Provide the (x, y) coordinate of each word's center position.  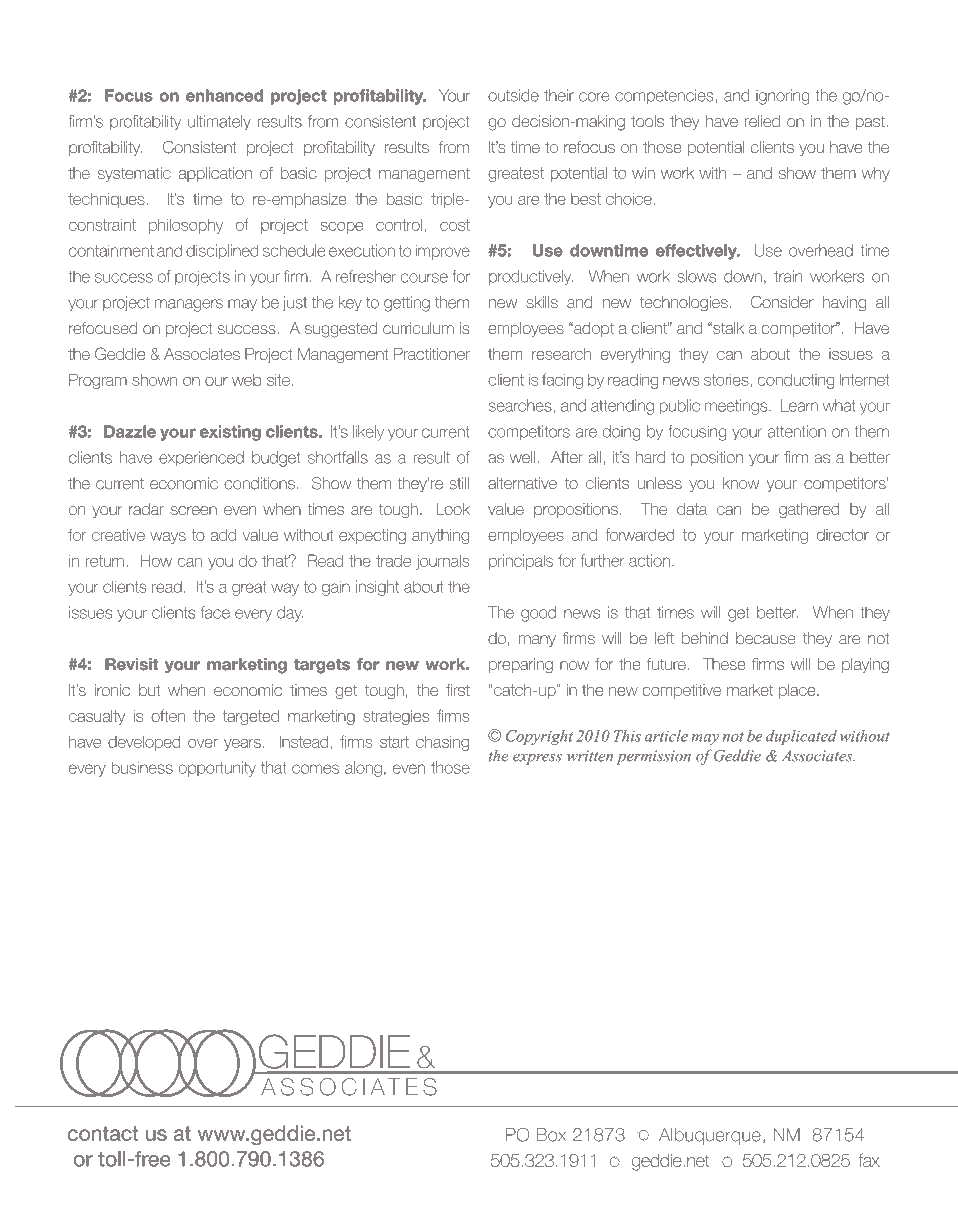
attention (797, 431)
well (522, 457)
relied (762, 121)
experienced (201, 458)
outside (513, 95)
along (363, 769)
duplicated (801, 737)
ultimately (219, 123)
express (537, 759)
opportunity (217, 769)
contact (103, 1133)
